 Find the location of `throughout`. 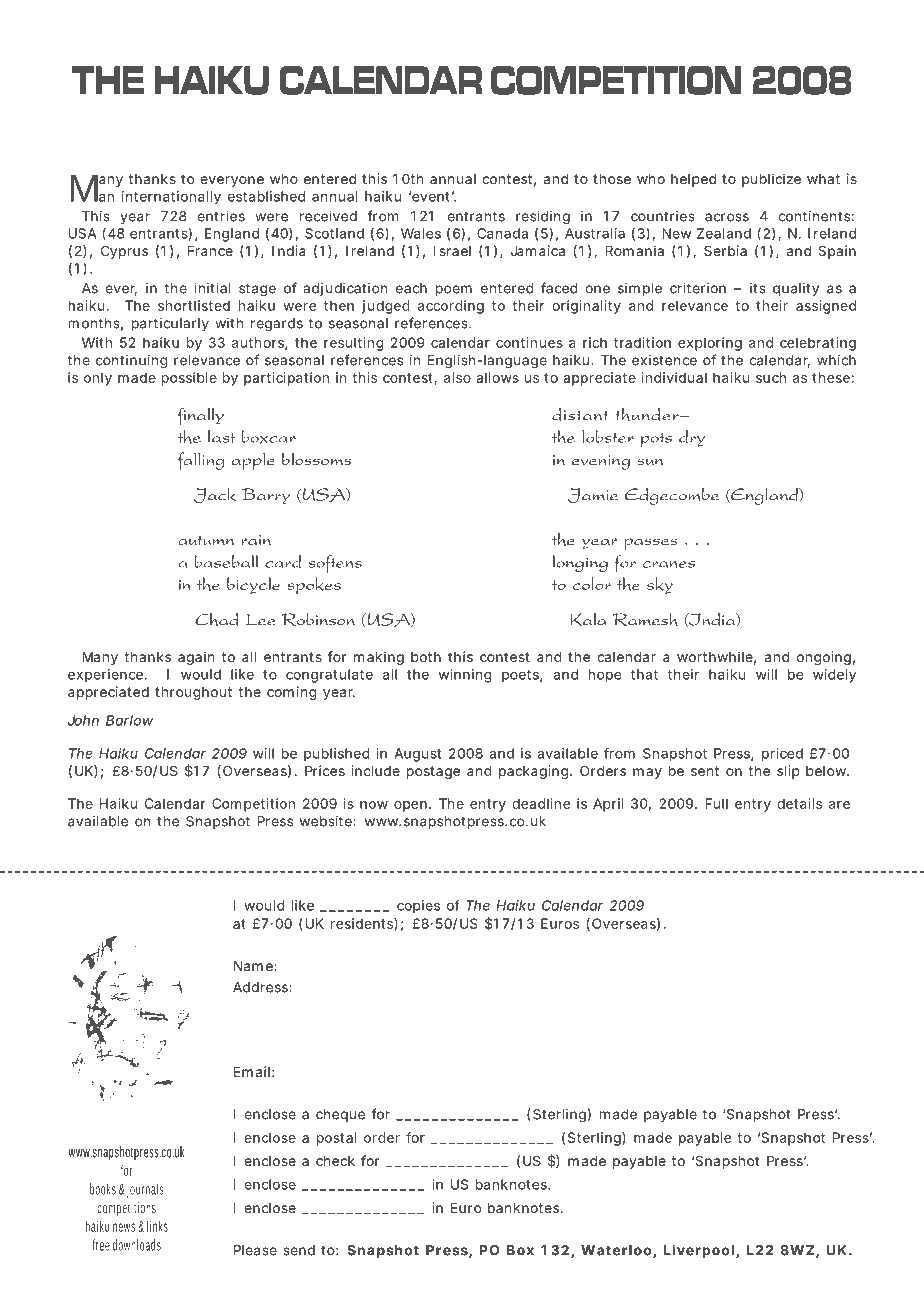

throughout is located at coordinates (193, 693).
